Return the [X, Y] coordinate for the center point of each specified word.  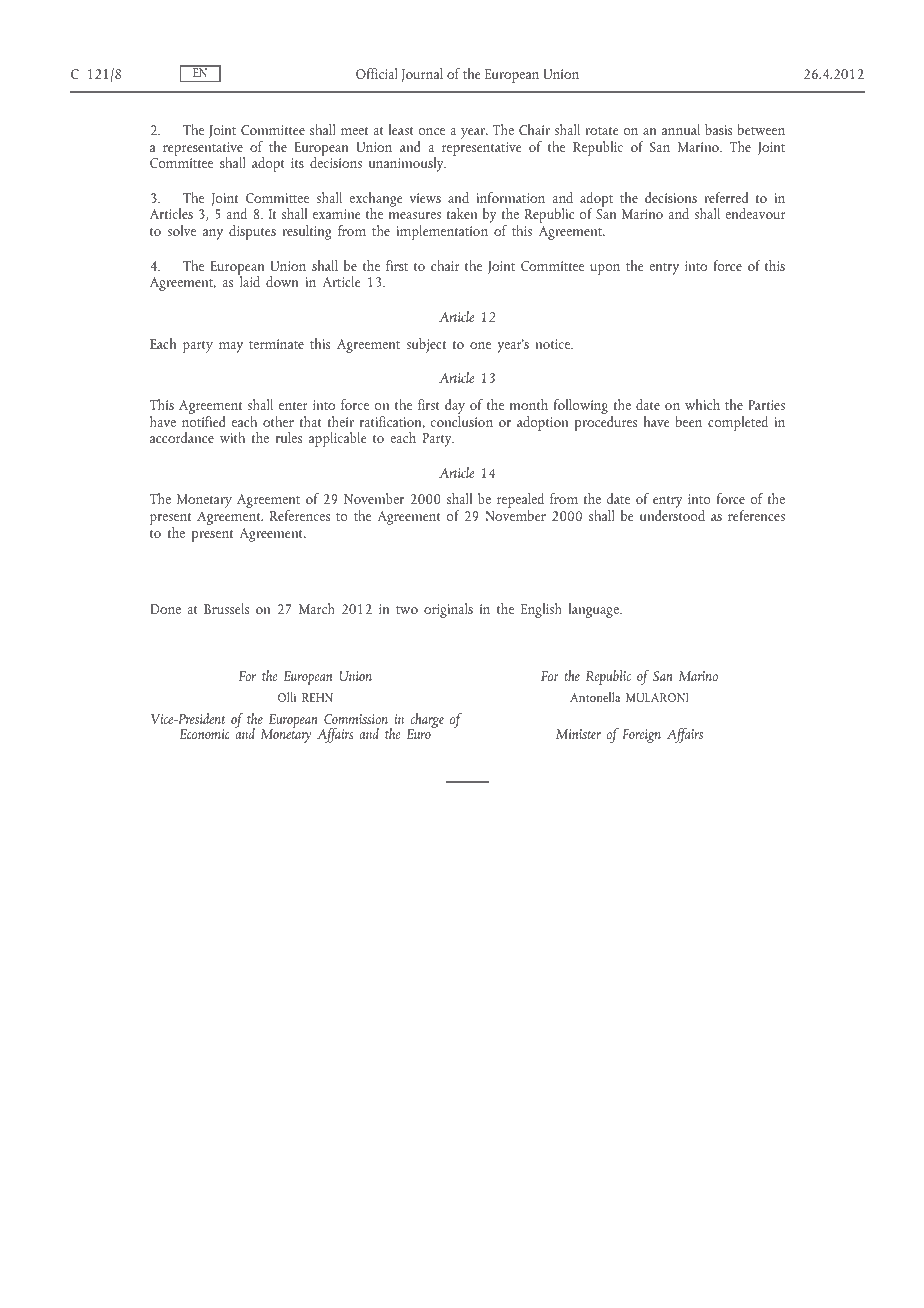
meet [354, 131]
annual [681, 129]
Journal [422, 75]
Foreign [641, 736]
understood [672, 515]
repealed [520, 502]
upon [605, 269]
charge [426, 722]
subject [426, 345]
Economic [205, 734]
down [282, 281]
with [232, 437]
